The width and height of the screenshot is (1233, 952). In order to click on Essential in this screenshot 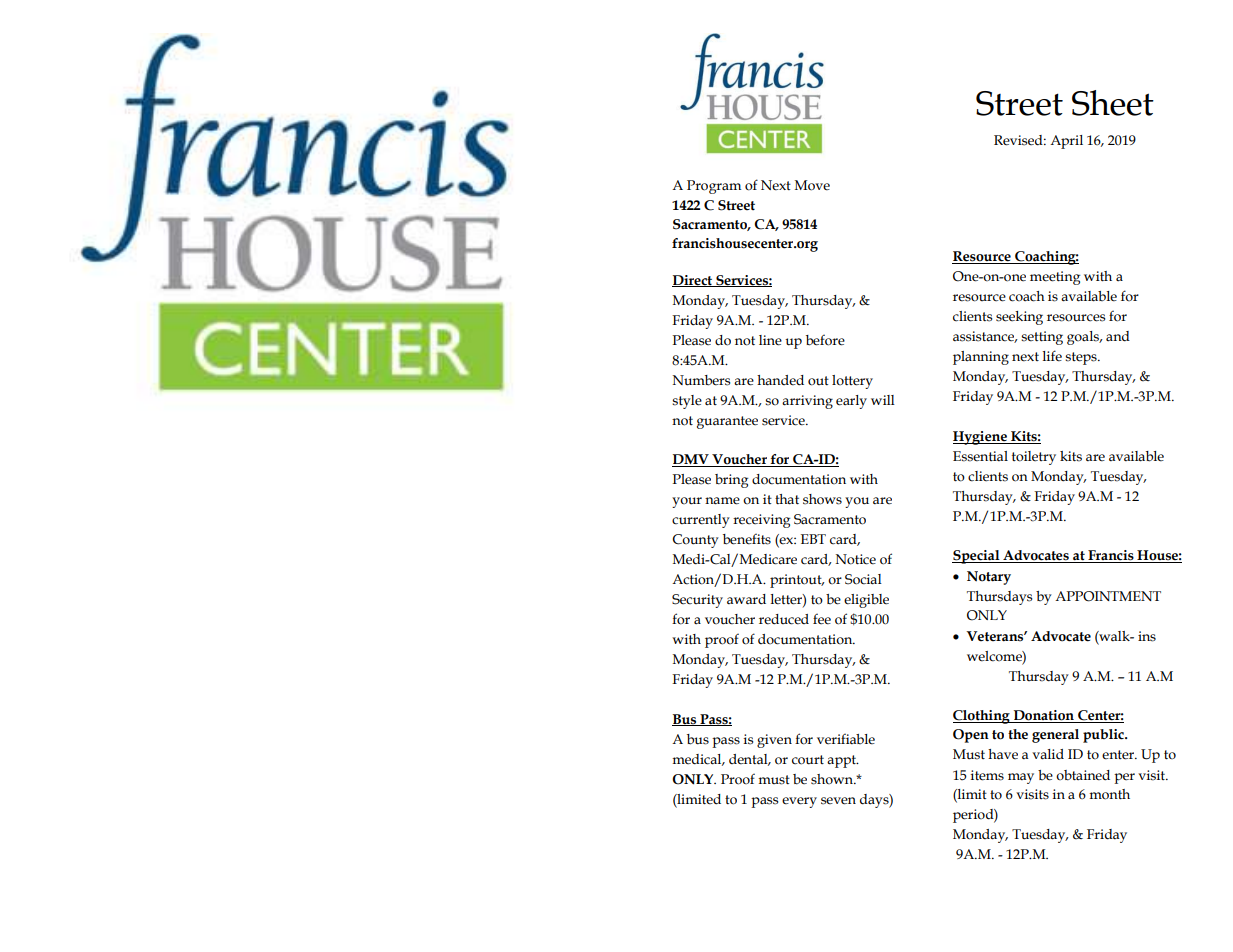, I will do `click(980, 456)`.
